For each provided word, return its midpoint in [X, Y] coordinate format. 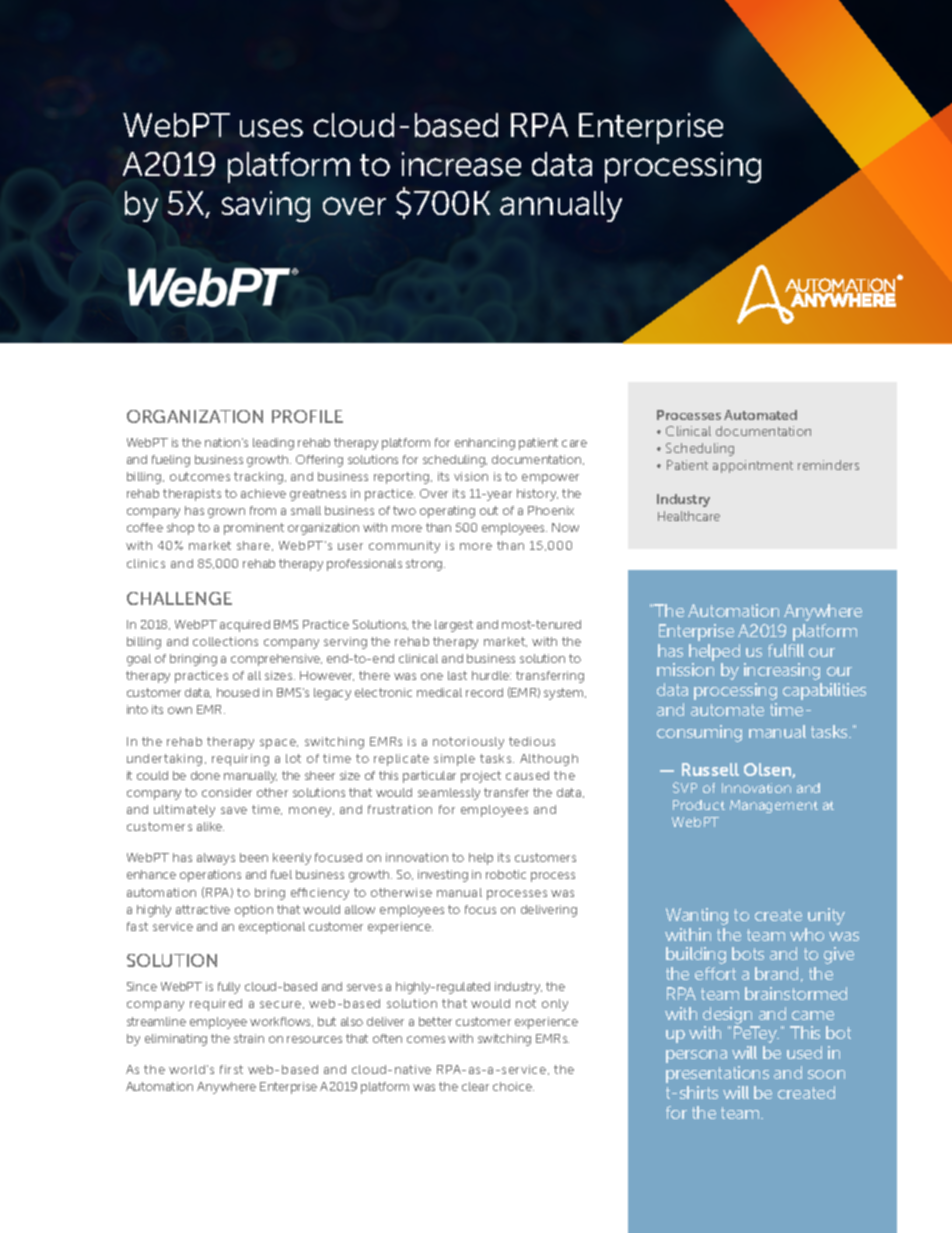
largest [454, 626]
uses [271, 128]
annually [561, 206]
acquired [245, 626]
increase [461, 164]
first [231, 1069]
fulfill [786, 650]
